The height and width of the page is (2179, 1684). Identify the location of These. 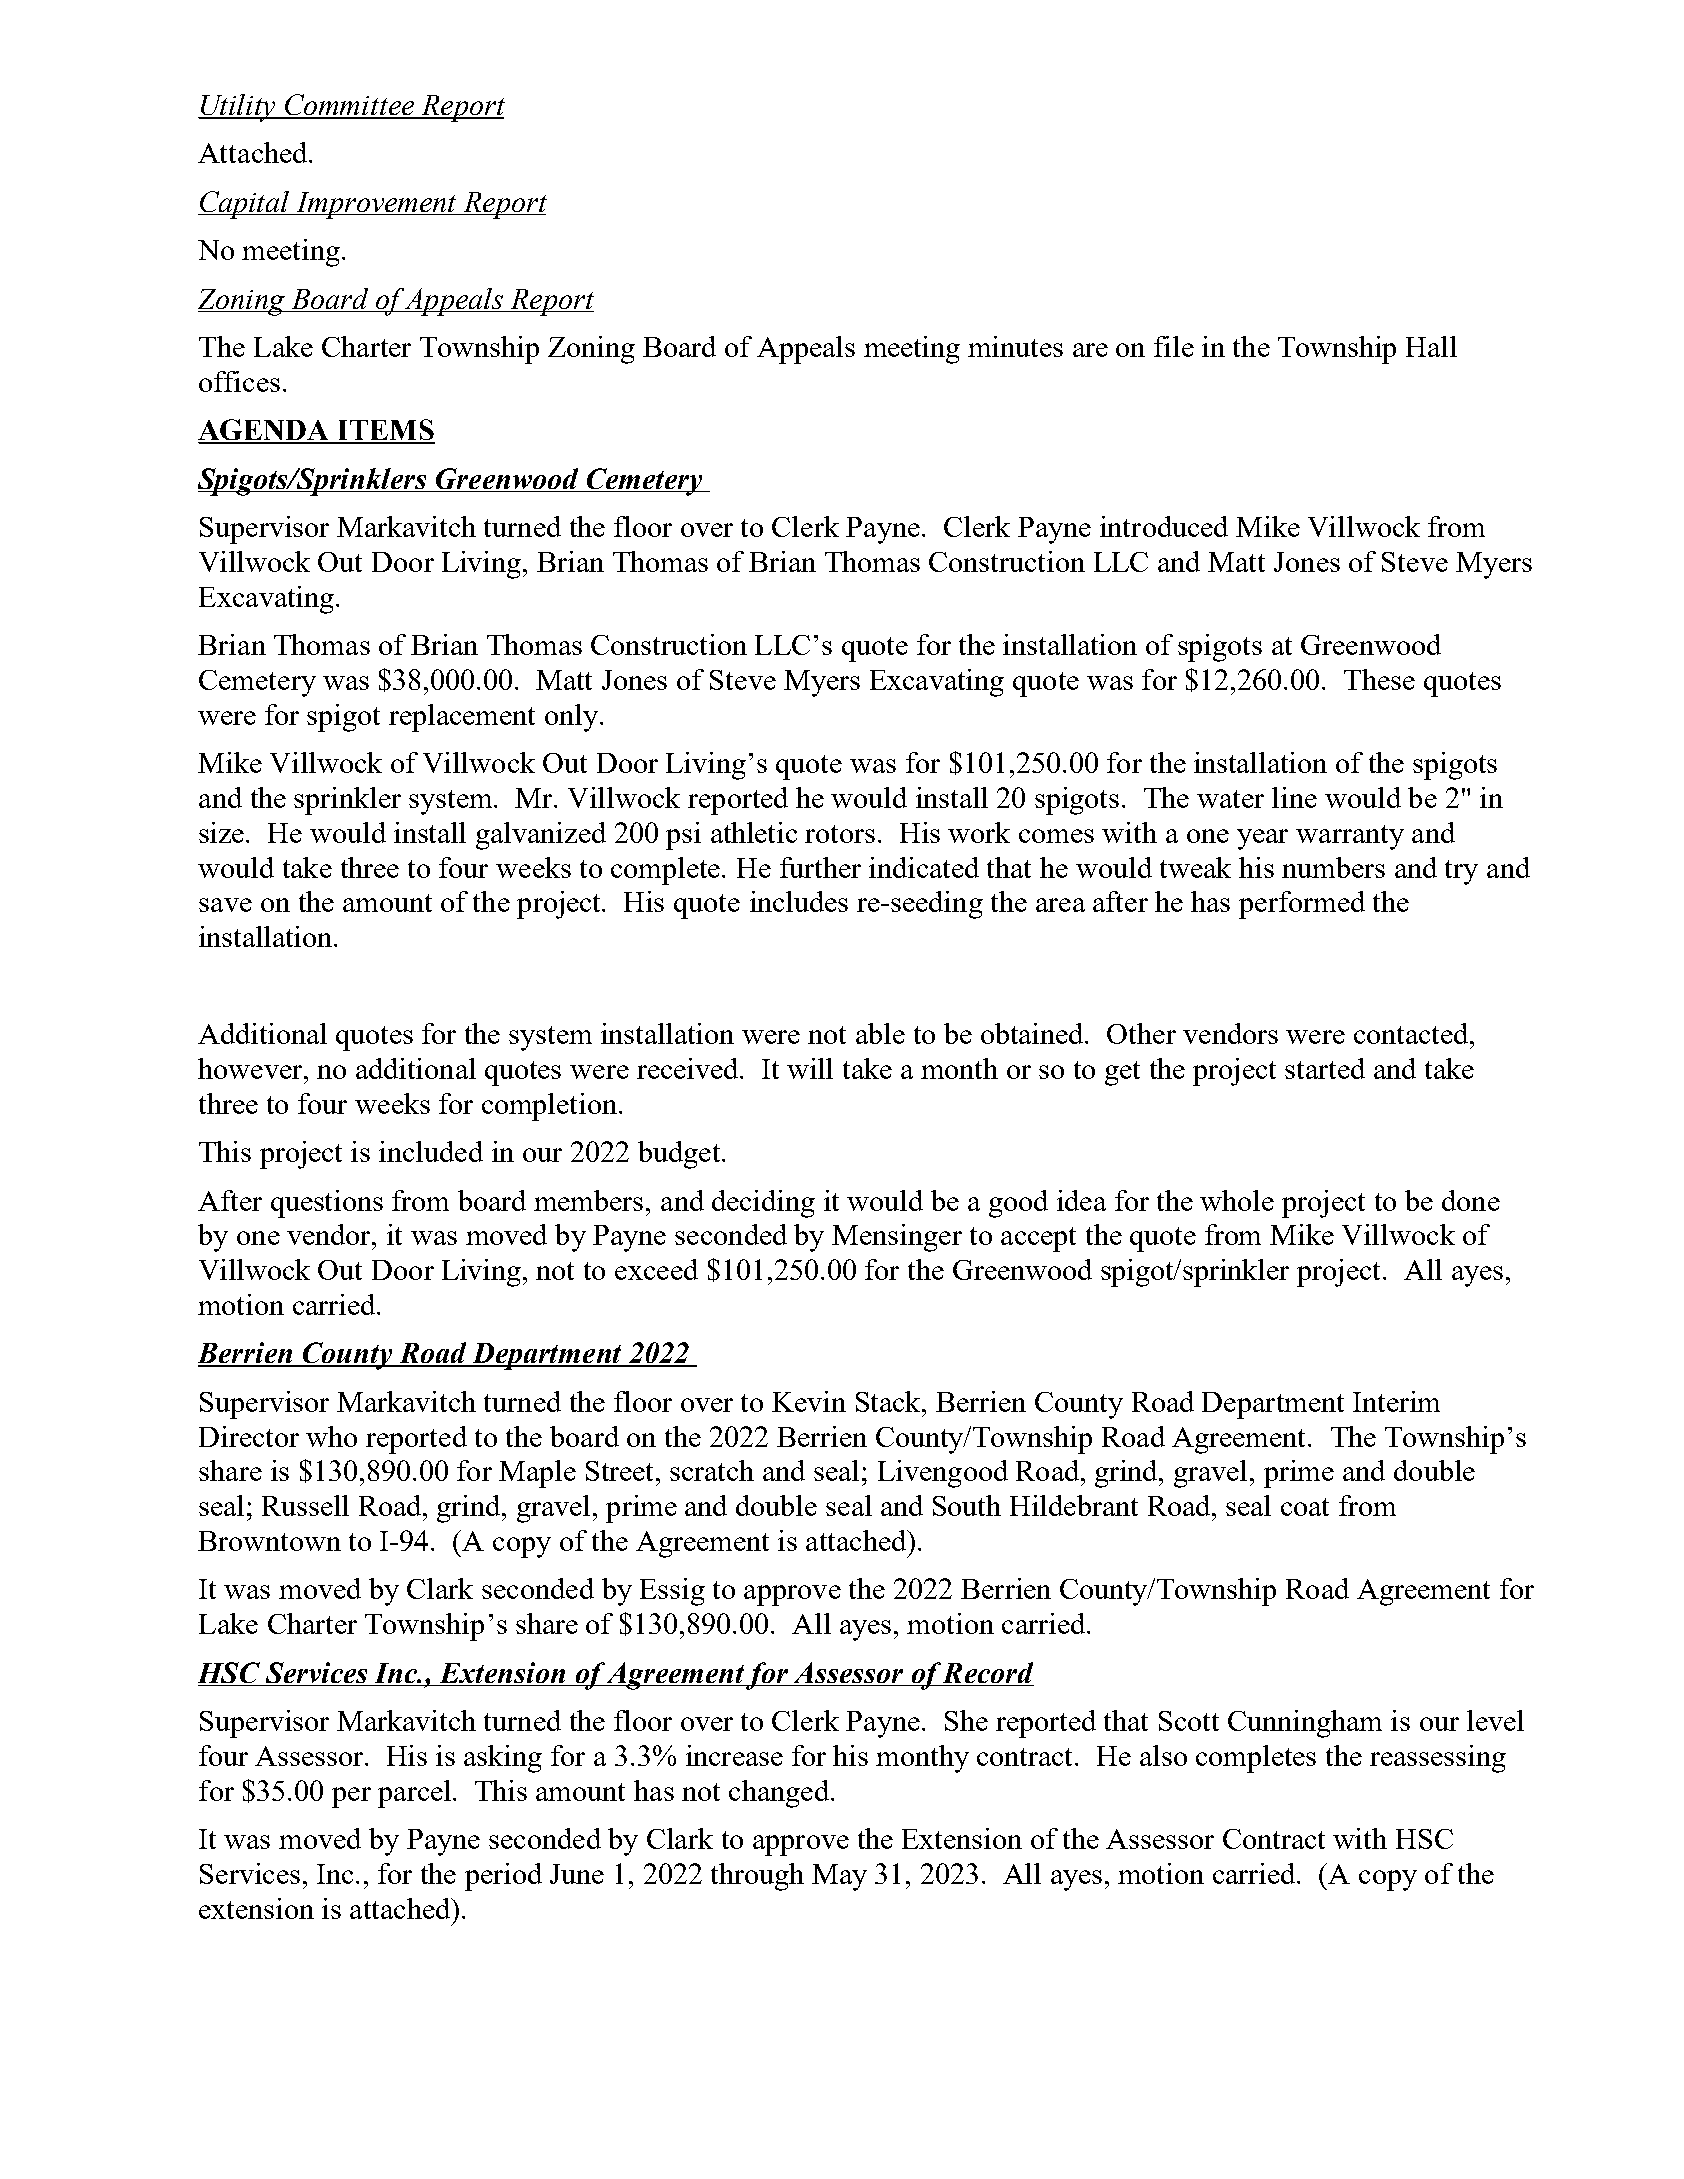
(1379, 679).
